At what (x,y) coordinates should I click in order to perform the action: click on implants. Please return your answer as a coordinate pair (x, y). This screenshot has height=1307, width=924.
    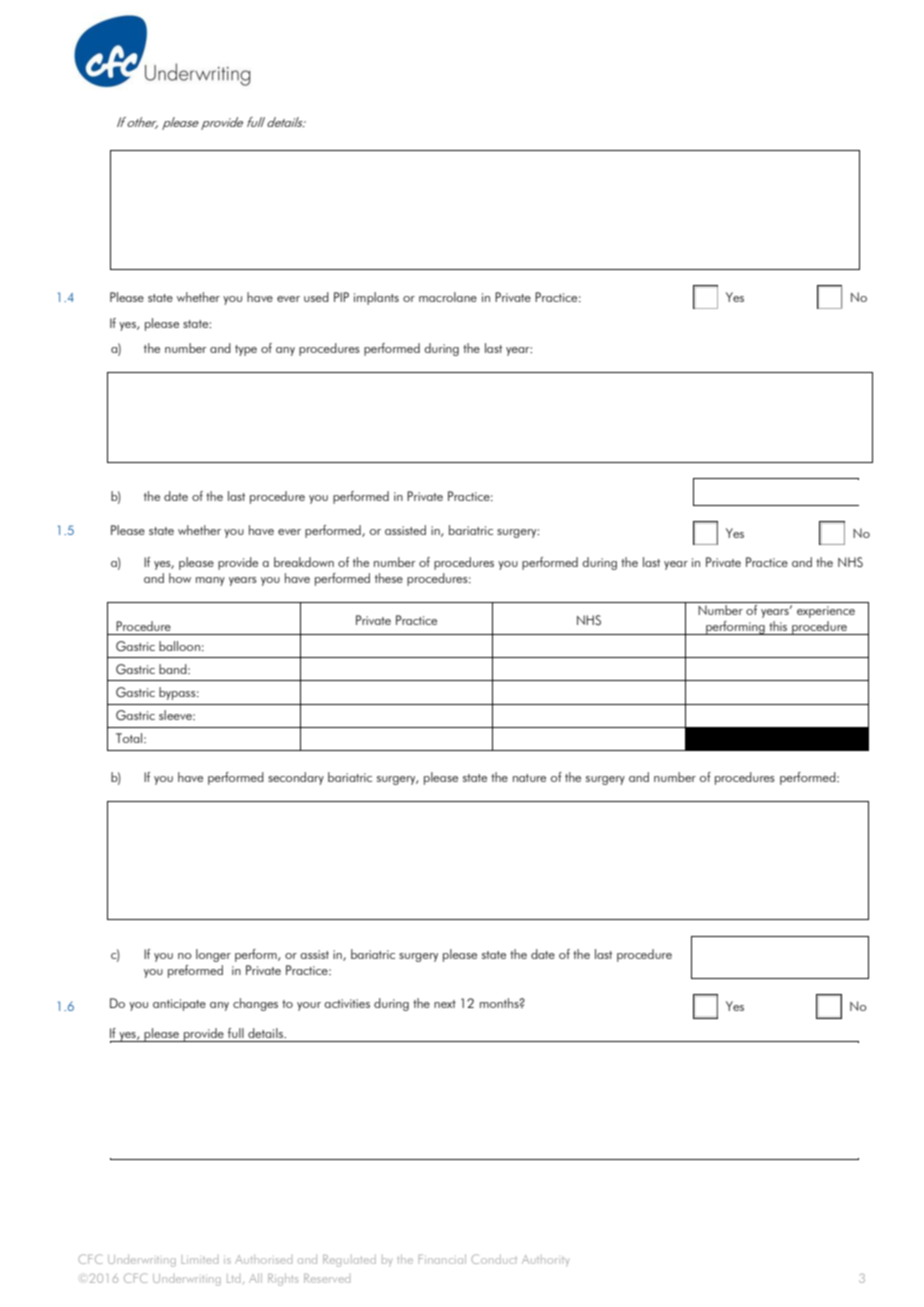
    Looking at the image, I should click on (376, 298).
